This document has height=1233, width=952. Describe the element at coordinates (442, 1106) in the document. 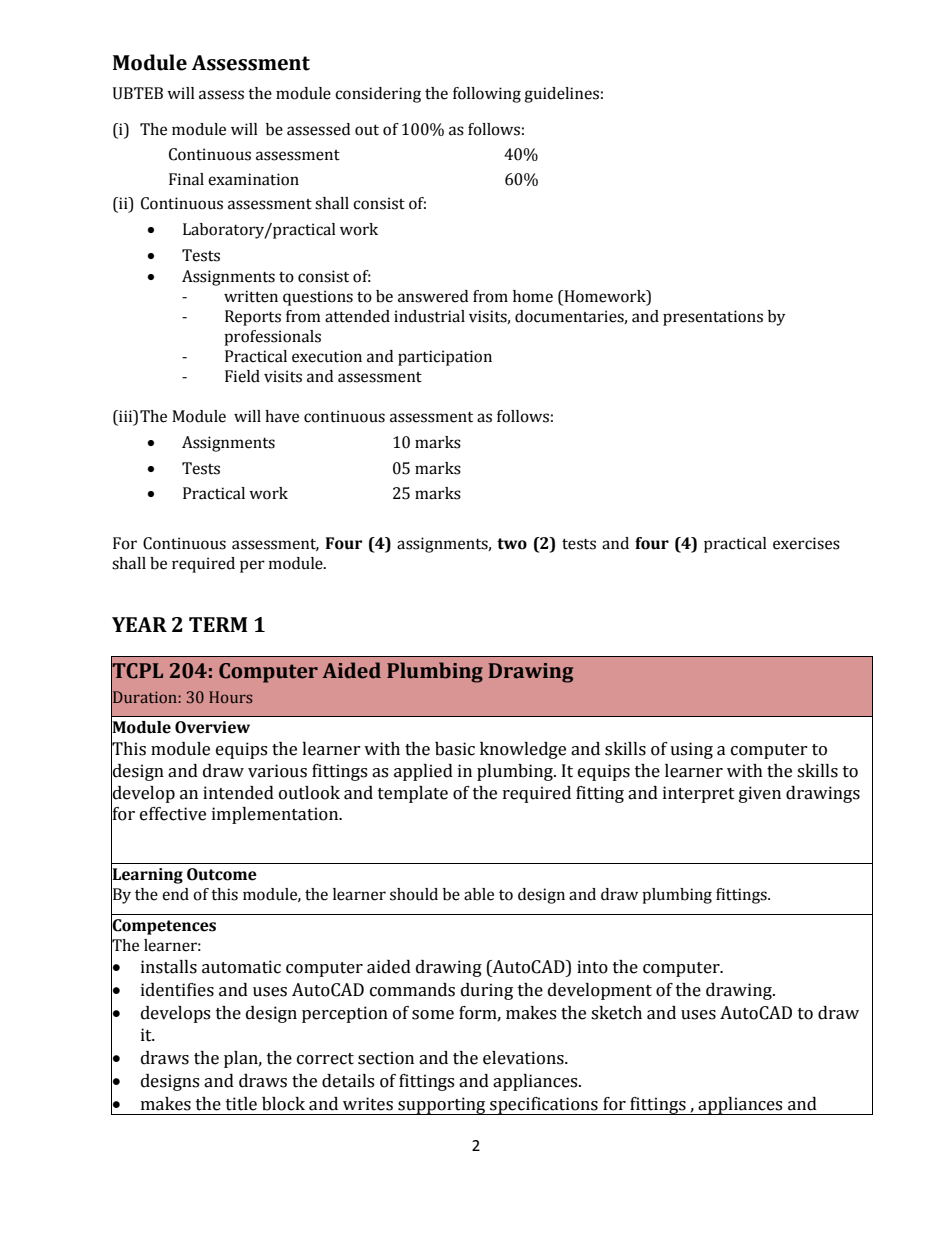

I see `supporting` at that location.
